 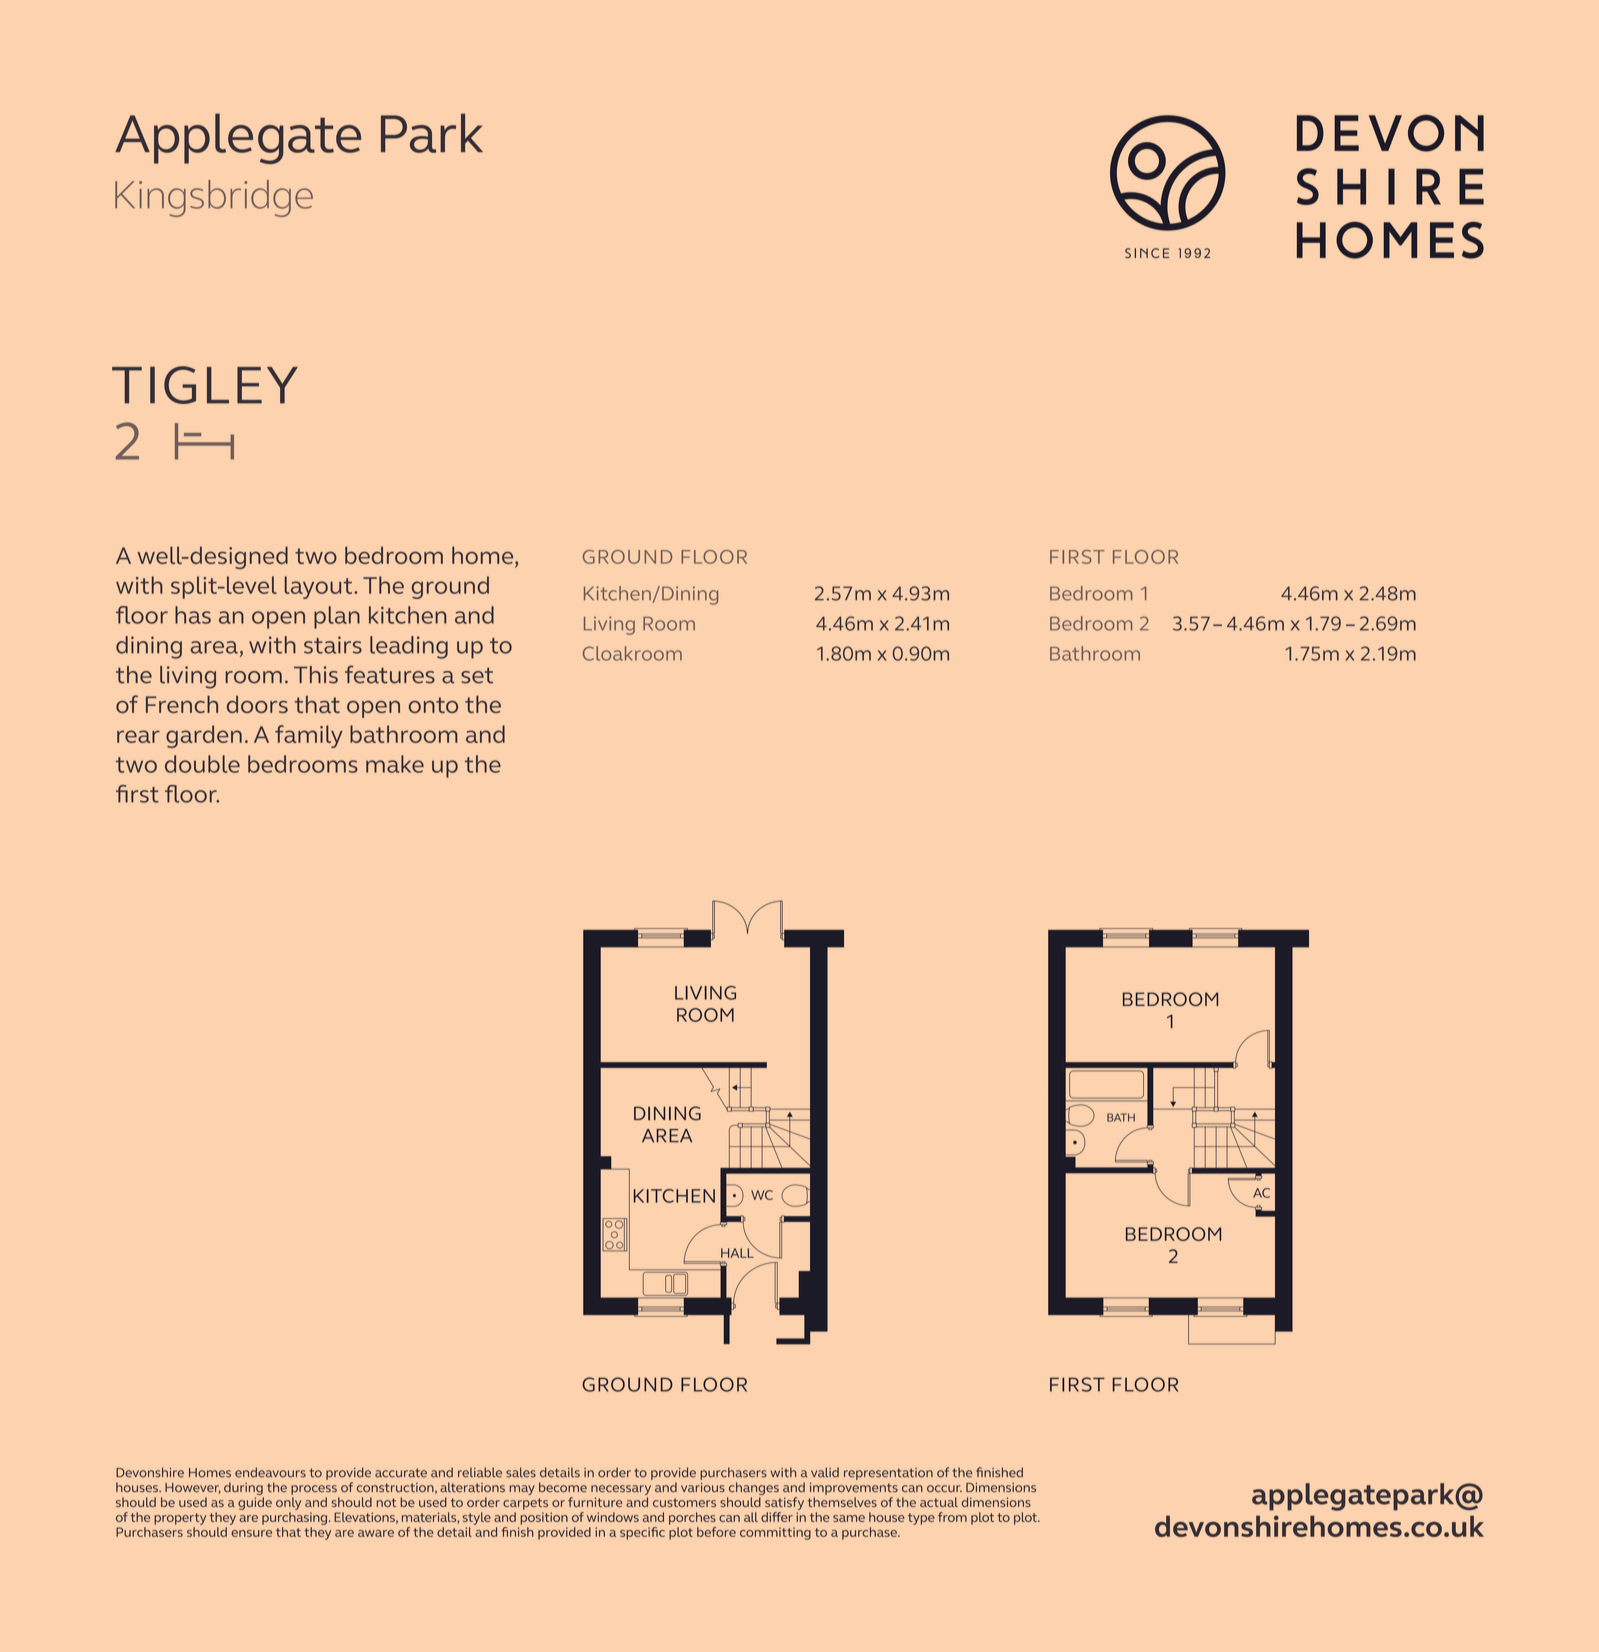 I want to click on endeavours, so click(x=270, y=1472).
